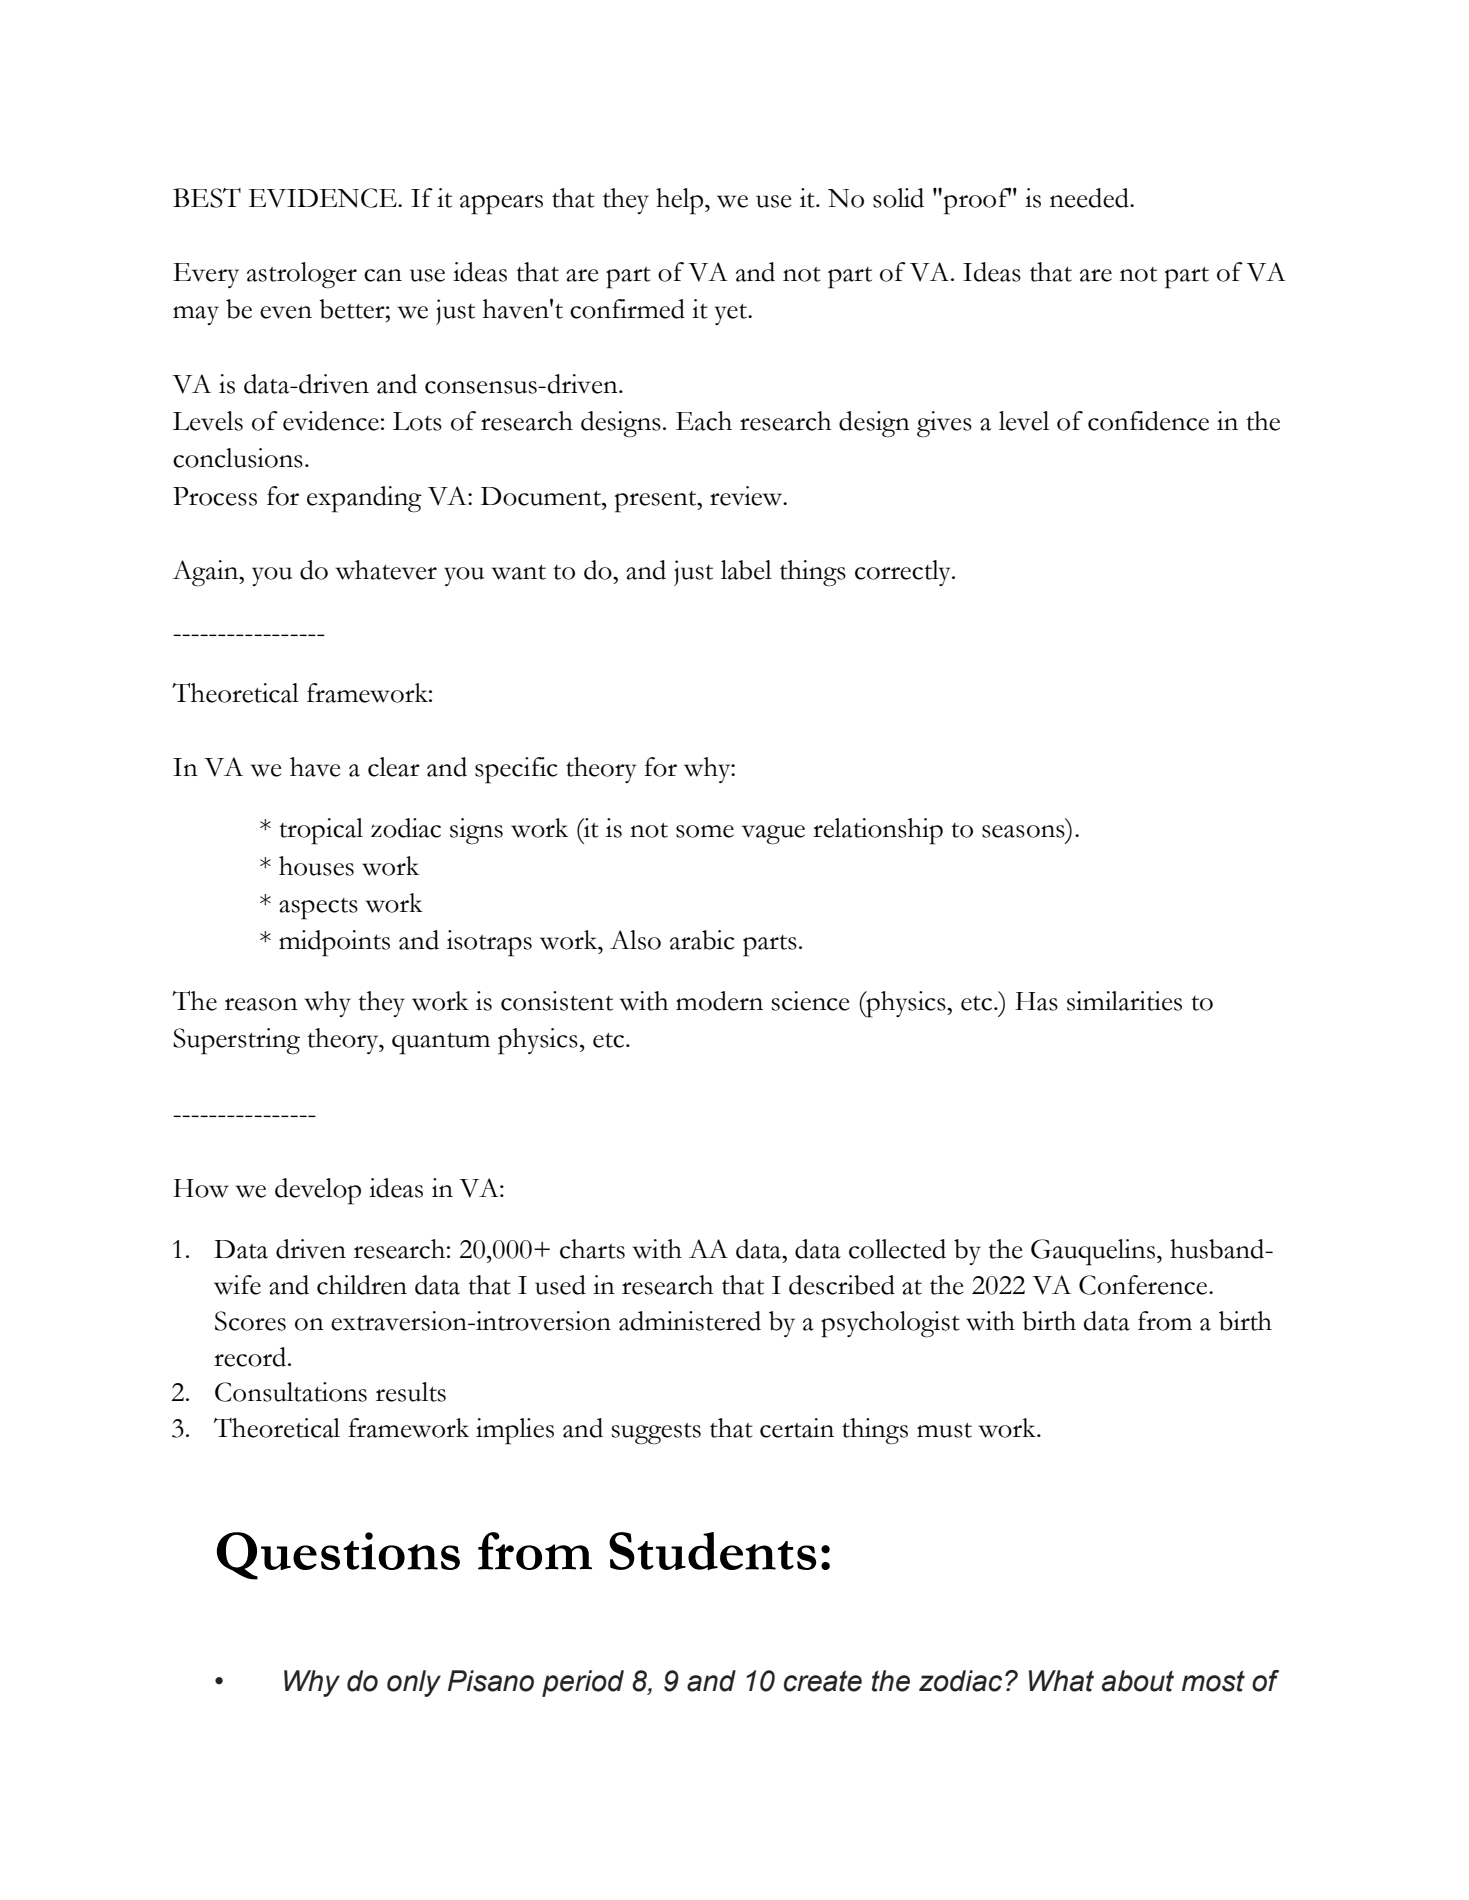  I want to click on Students, so click(712, 1551).
